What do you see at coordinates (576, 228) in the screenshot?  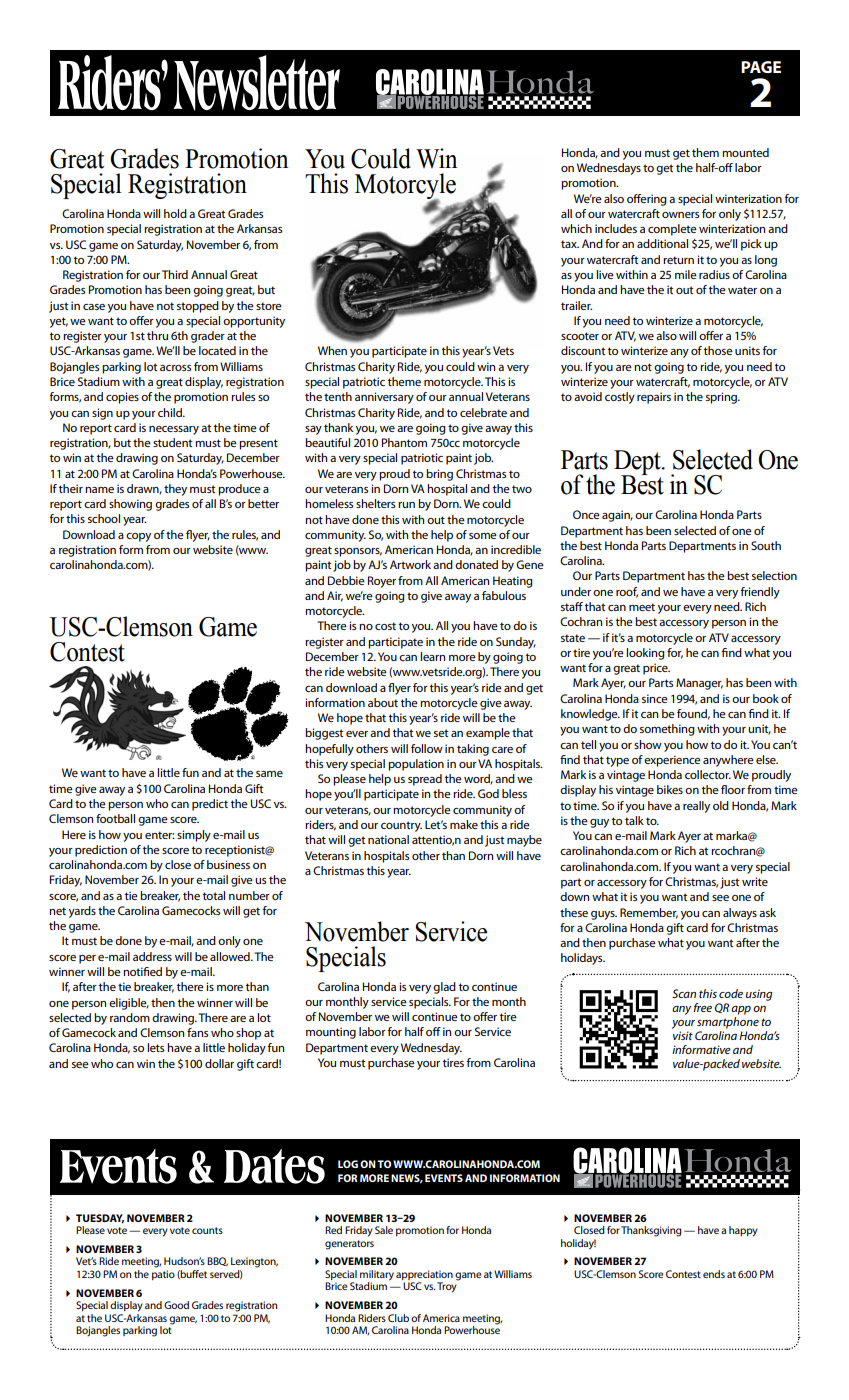 I see `which` at bounding box center [576, 228].
